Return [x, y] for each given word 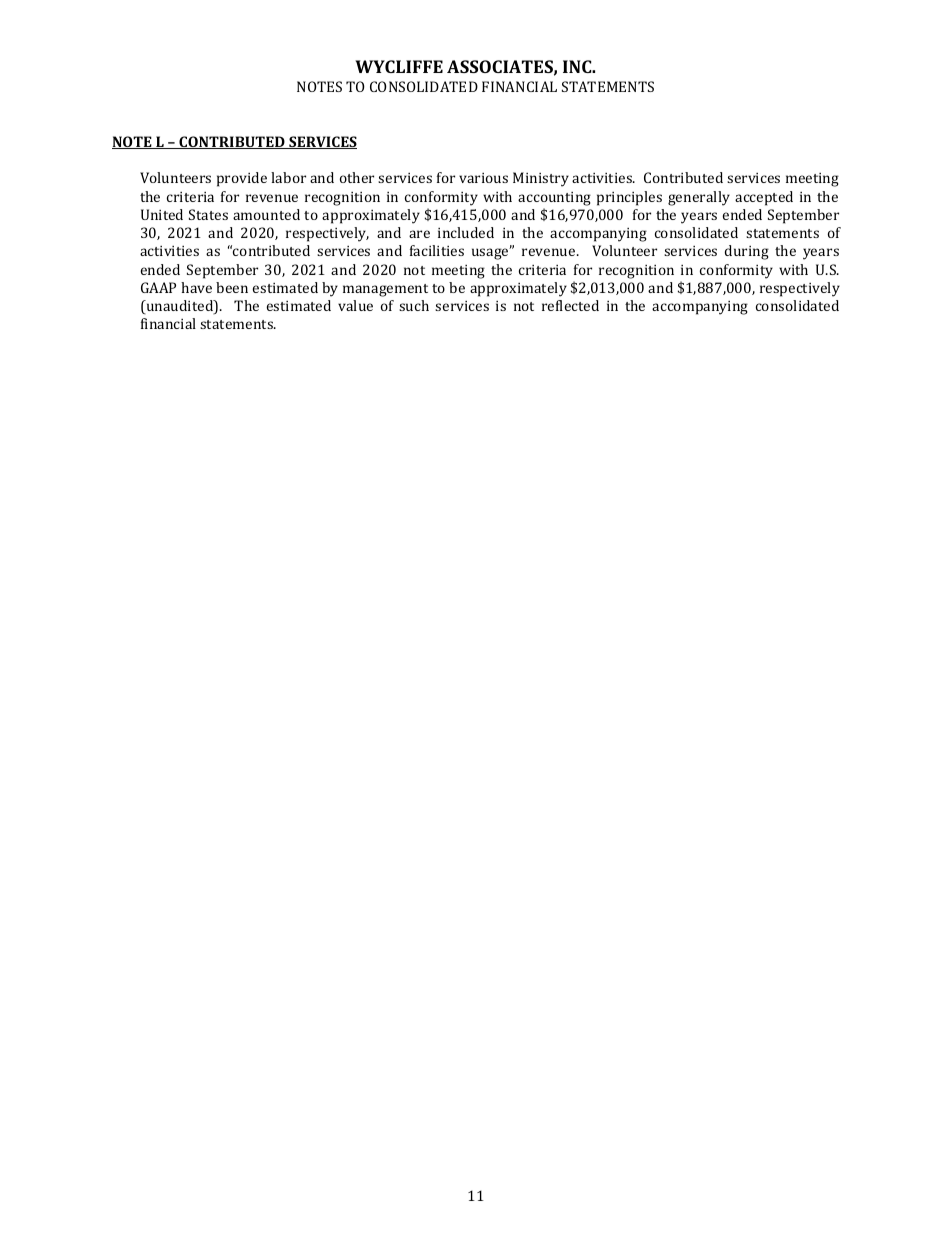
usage [491, 253]
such [414, 305]
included [466, 232]
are [419, 234]
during [747, 252]
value [355, 305]
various [483, 178]
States [208, 214]
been [232, 287]
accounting [554, 199]
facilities [437, 250]
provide [242, 179]
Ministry [541, 179]
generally [699, 198]
